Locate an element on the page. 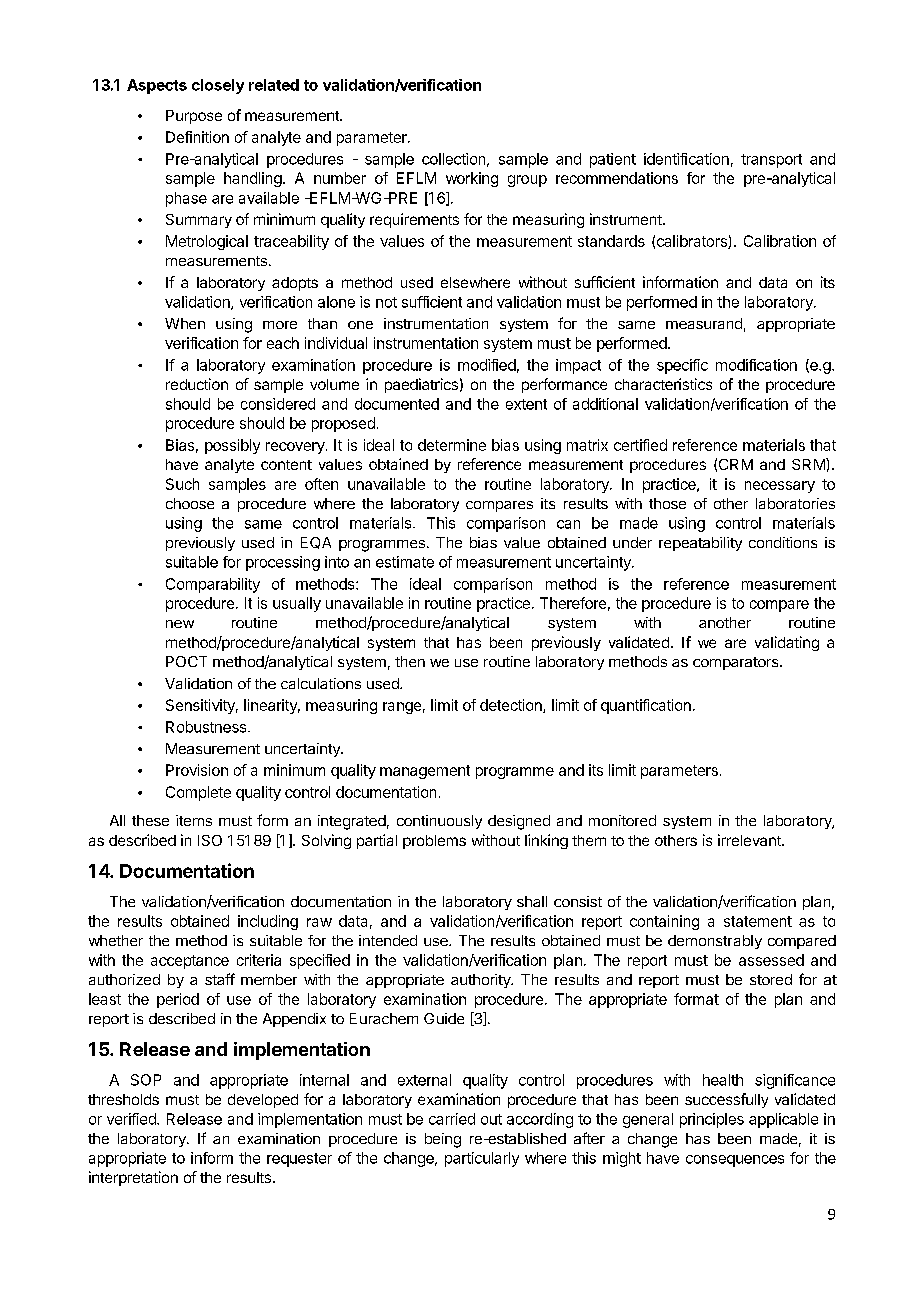 This document has height=1308, width=924. verified is located at coordinates (132, 1119).
